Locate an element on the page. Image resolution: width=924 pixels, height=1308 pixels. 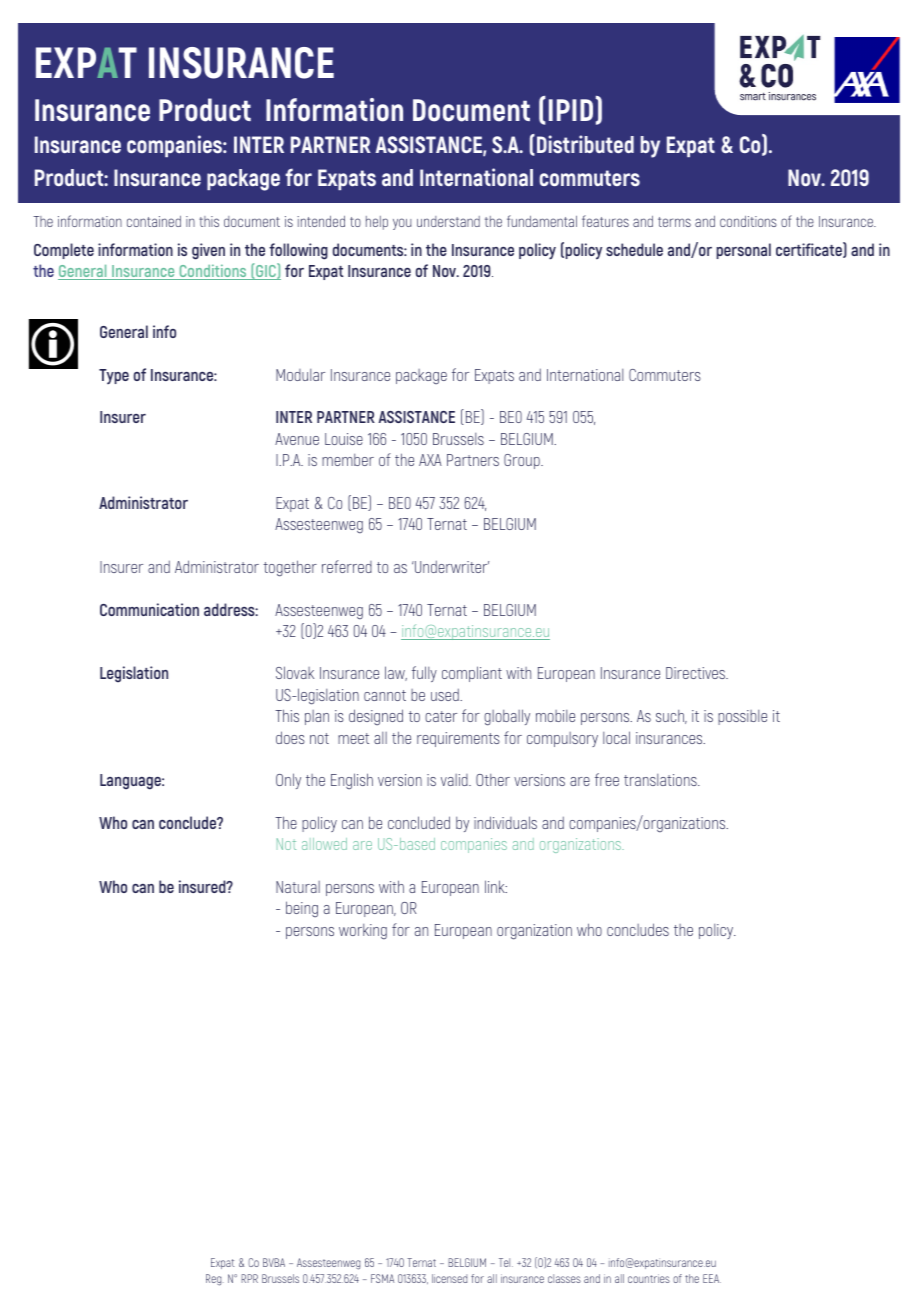
Reg is located at coordinates (215, 1280).
